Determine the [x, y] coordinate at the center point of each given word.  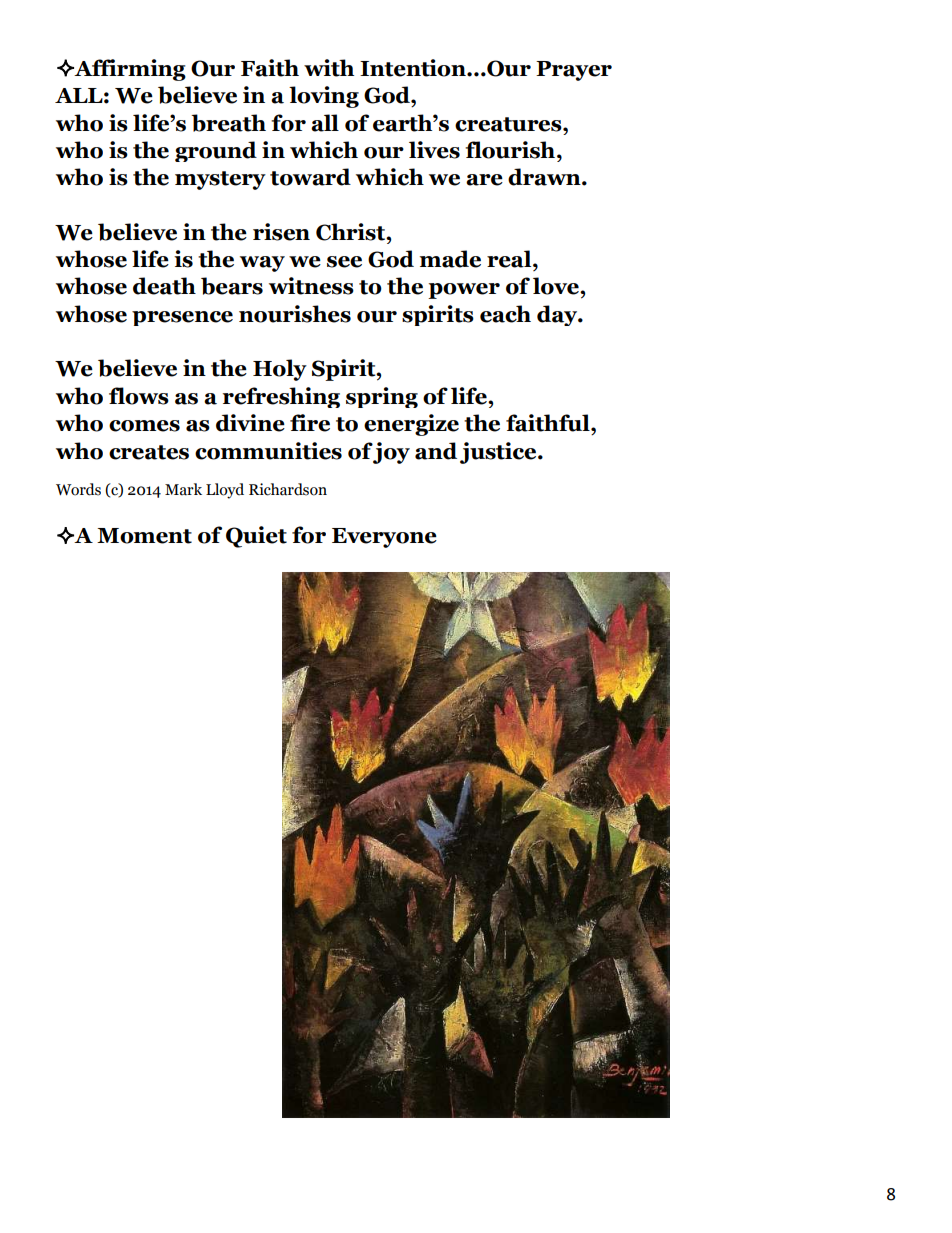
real [510, 259]
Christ [352, 232]
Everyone [384, 538]
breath [228, 123]
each [505, 314]
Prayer [574, 71]
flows [139, 396]
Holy [280, 370]
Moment [144, 536]
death [164, 286]
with [329, 68]
